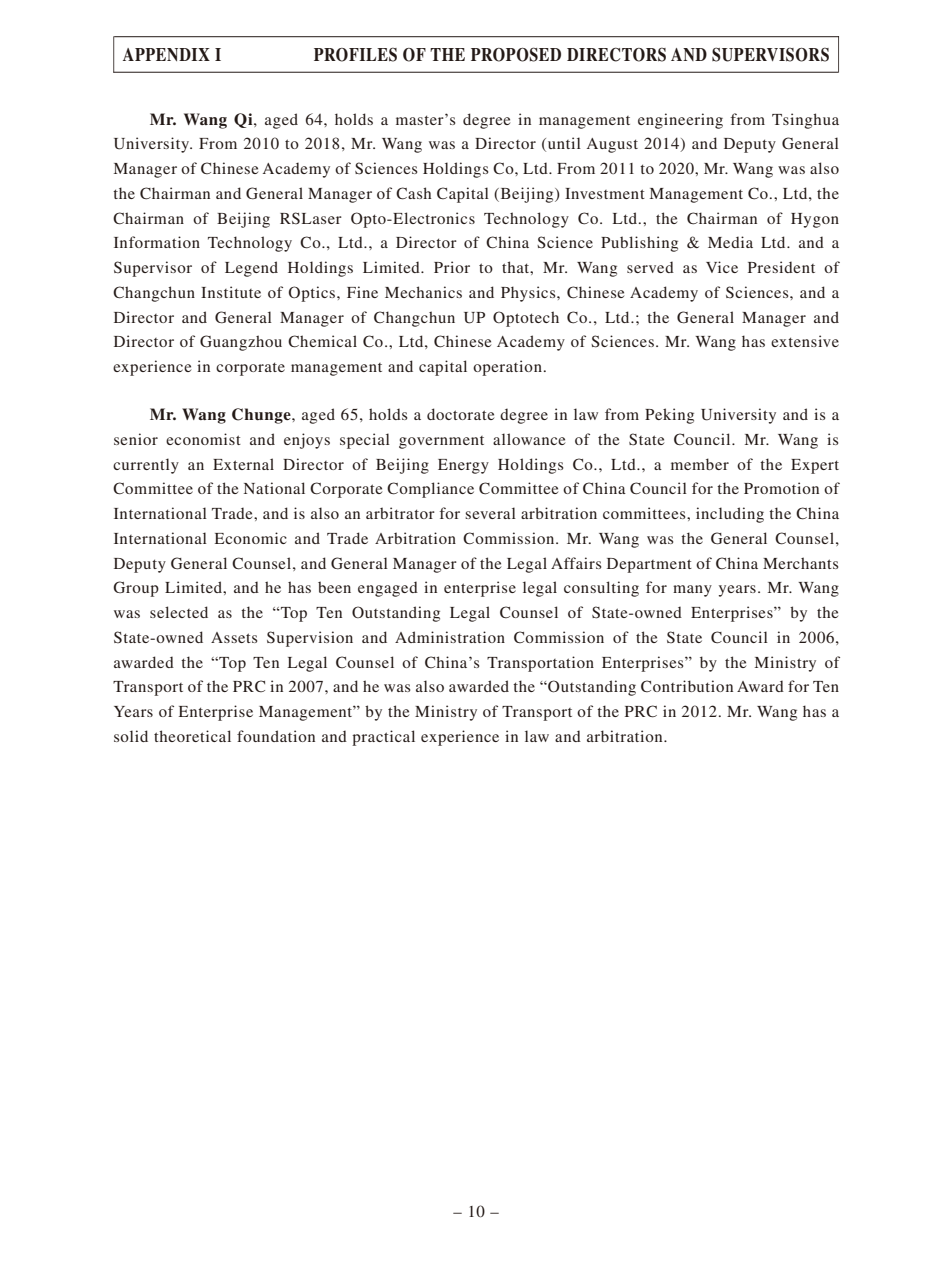 This screenshot has width=952, height=1271. What do you see at coordinates (516, 54) in the screenshot?
I see `PROPOSED` at bounding box center [516, 54].
